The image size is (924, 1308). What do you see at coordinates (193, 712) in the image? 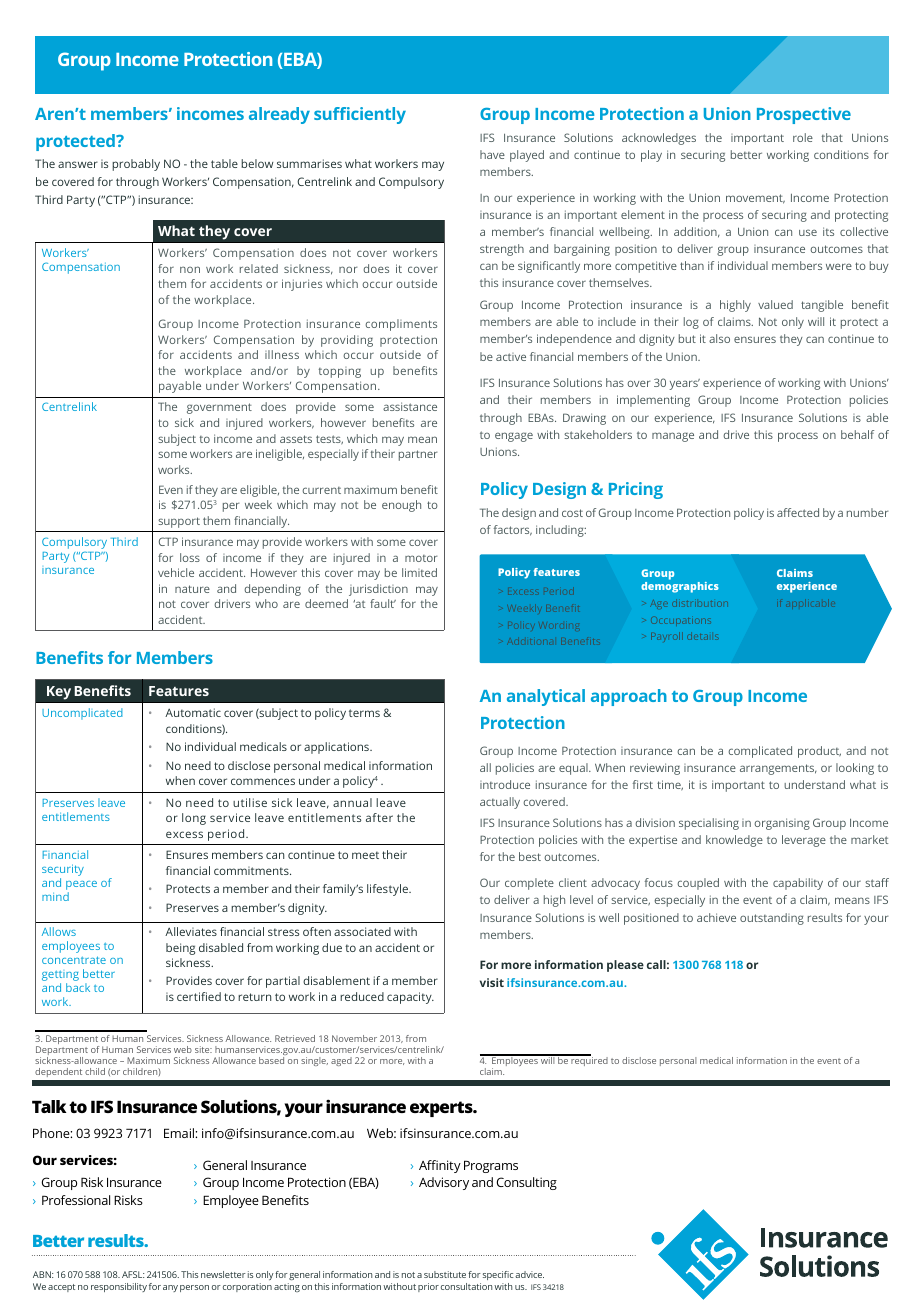
I see `Automatic` at bounding box center [193, 712].
